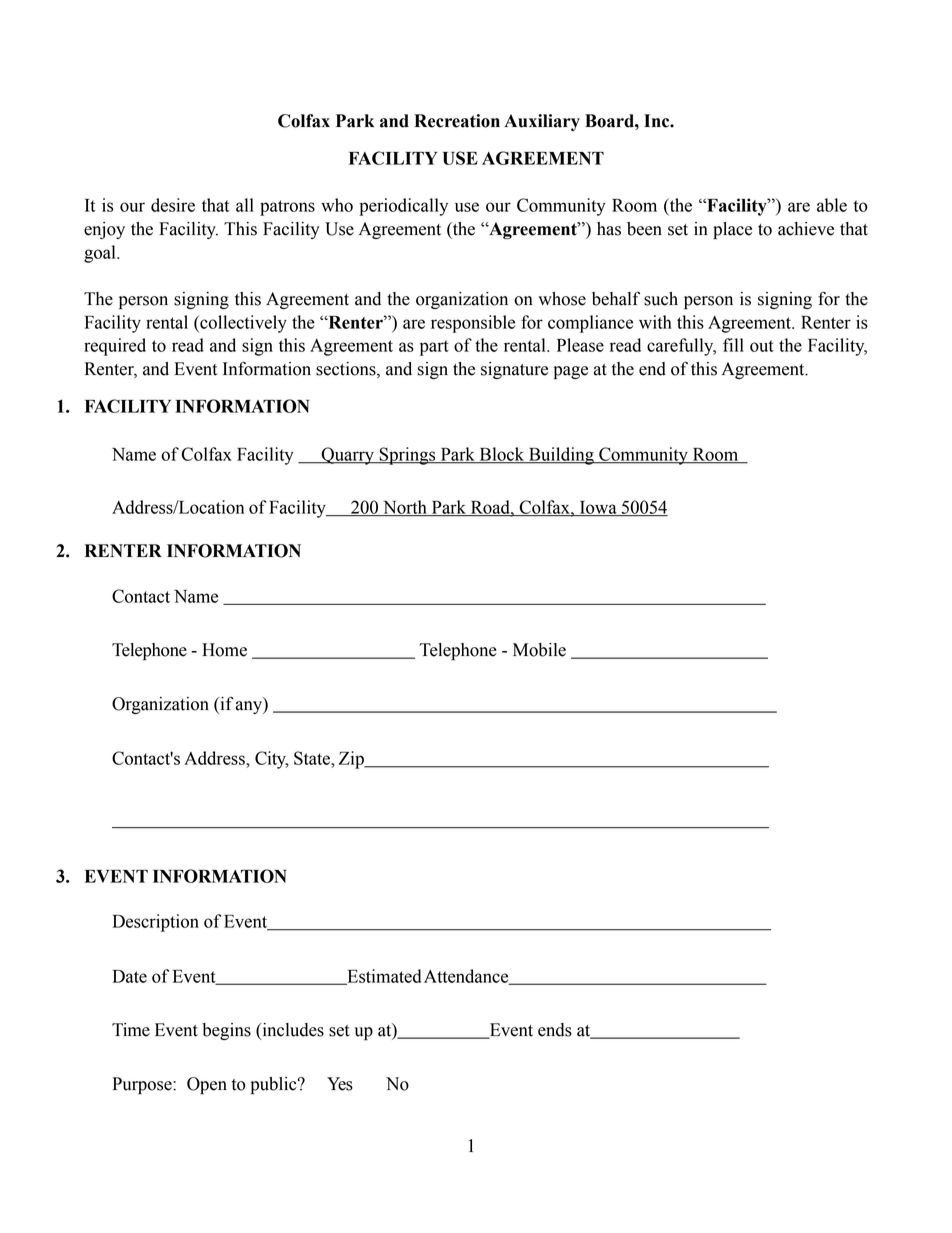 The image size is (952, 1233). What do you see at coordinates (539, 650) in the document?
I see `Mobile` at bounding box center [539, 650].
